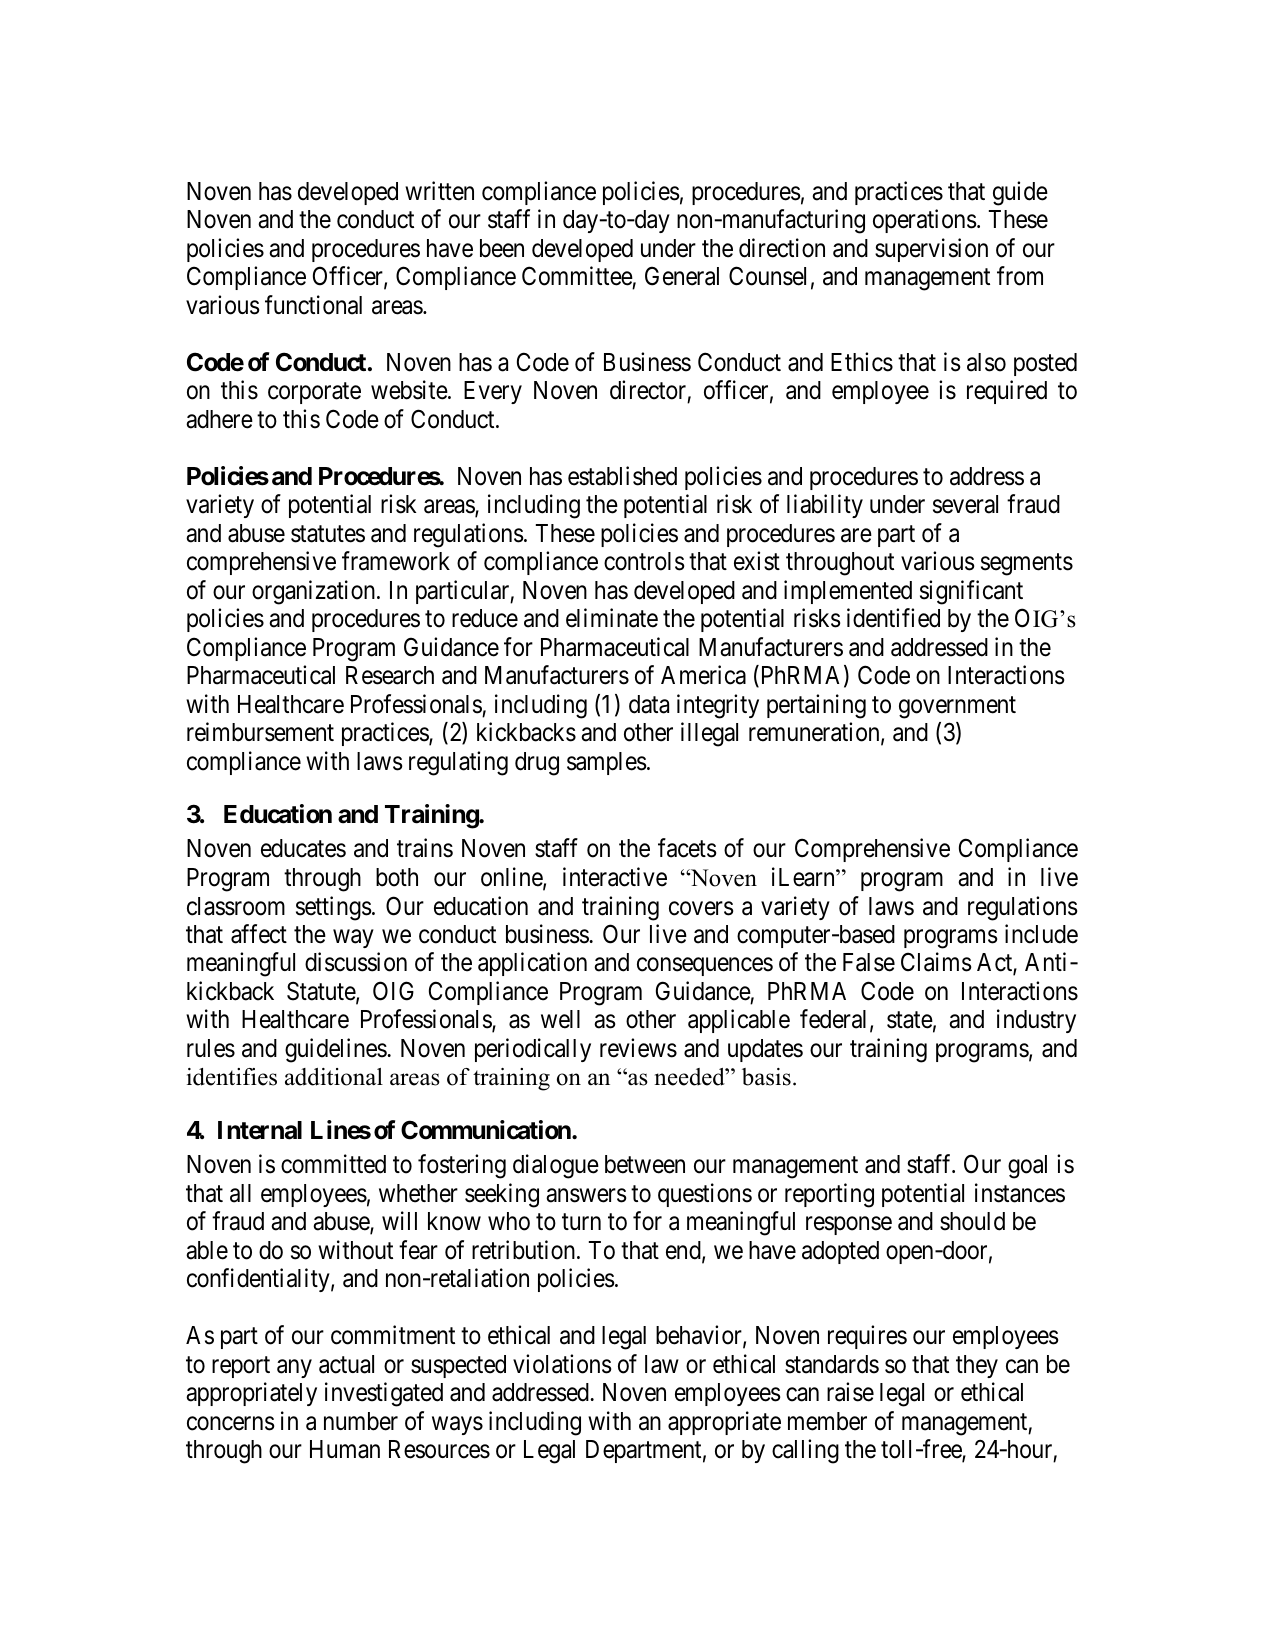  I want to click on several, so click(965, 504).
